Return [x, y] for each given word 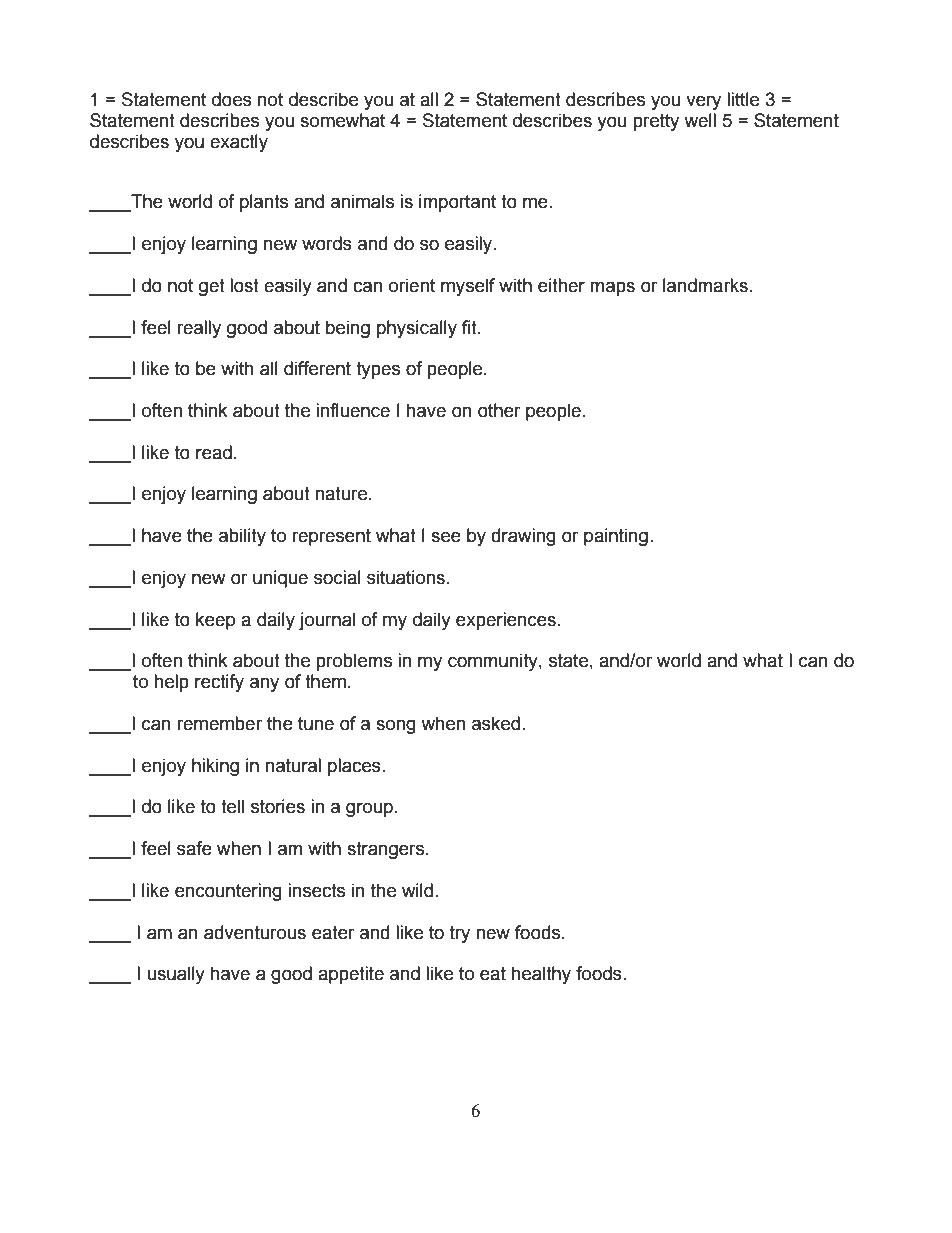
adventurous [255, 932]
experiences [506, 621]
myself [468, 287]
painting [616, 537]
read [214, 452]
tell [232, 806]
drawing [523, 537]
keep [215, 621]
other [499, 410]
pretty [656, 122]
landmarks [705, 285]
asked [496, 723]
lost [244, 285]
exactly [239, 143]
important [457, 203]
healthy [541, 975]
